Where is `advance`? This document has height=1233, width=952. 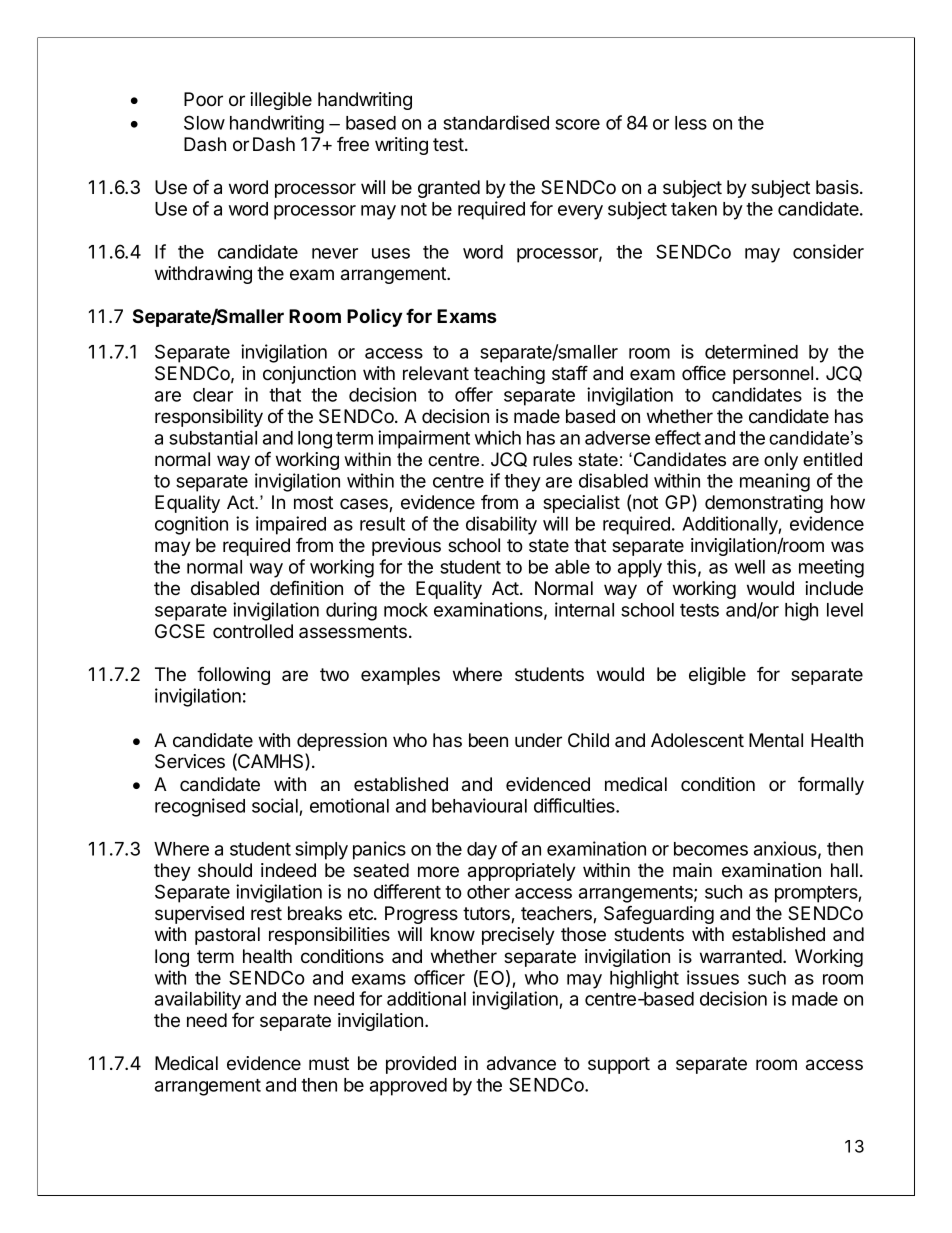 advance is located at coordinates (521, 1063).
